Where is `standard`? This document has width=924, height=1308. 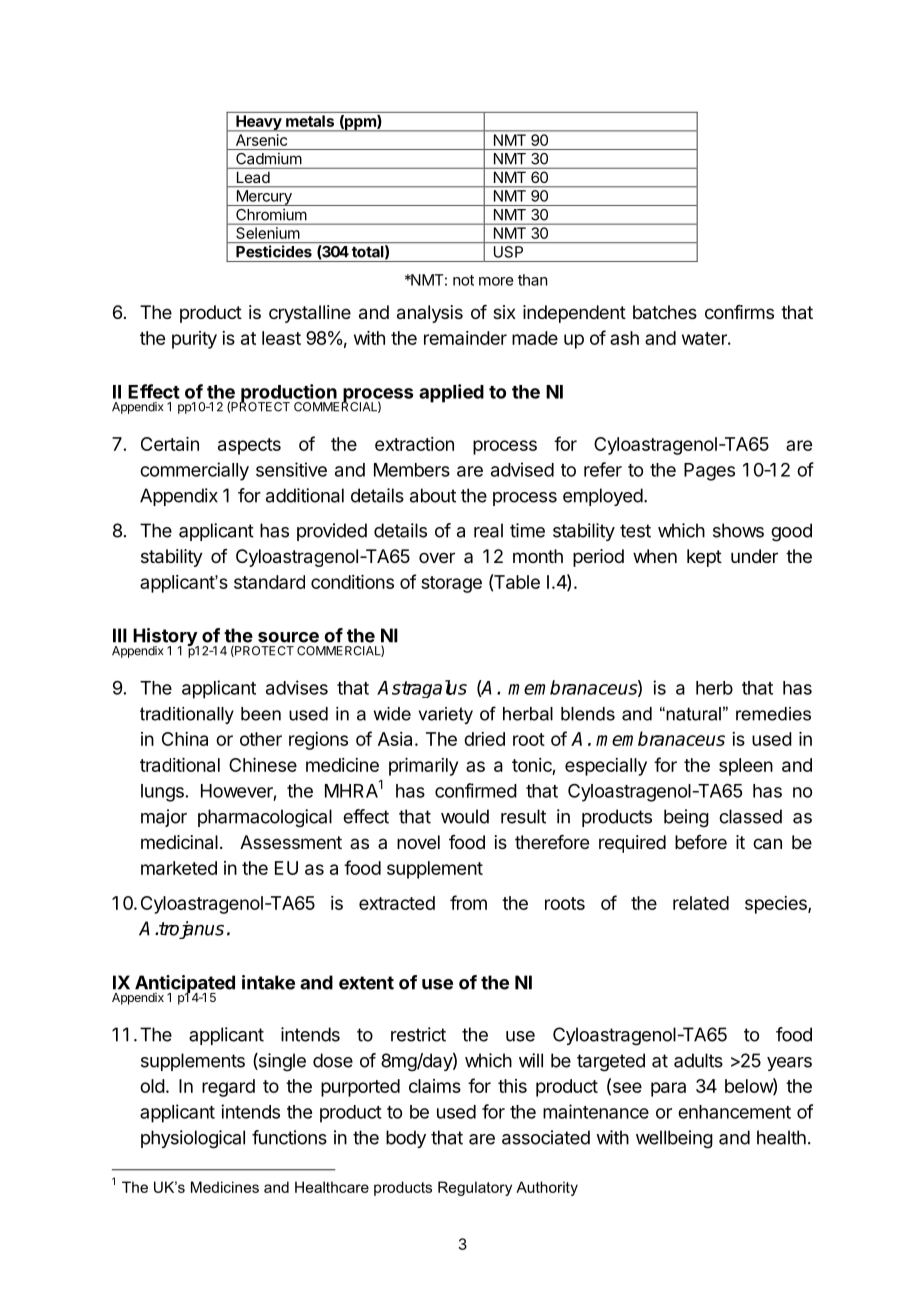
standard is located at coordinates (269, 582).
